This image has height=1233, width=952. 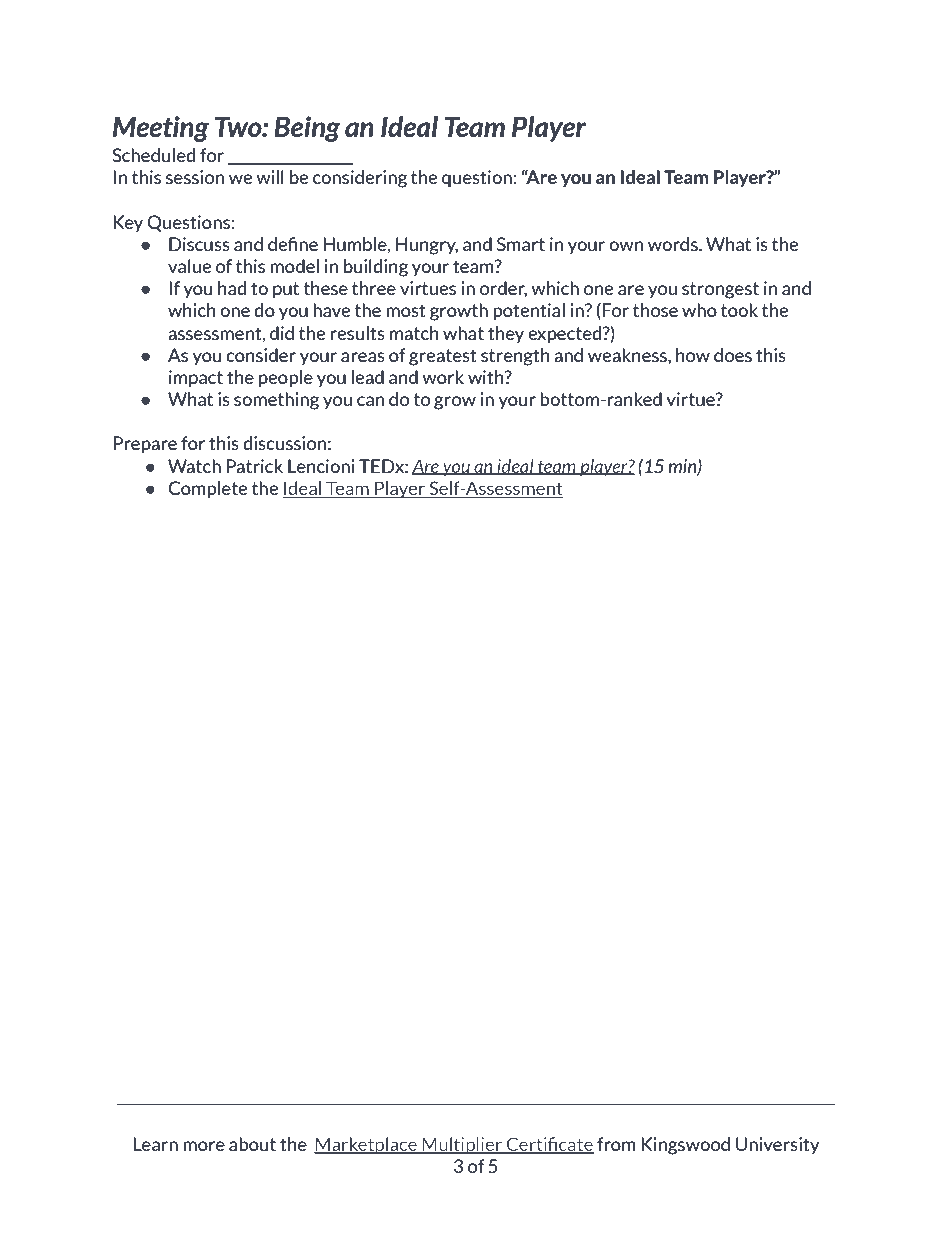 What do you see at coordinates (194, 466) in the image?
I see `Watch` at bounding box center [194, 466].
